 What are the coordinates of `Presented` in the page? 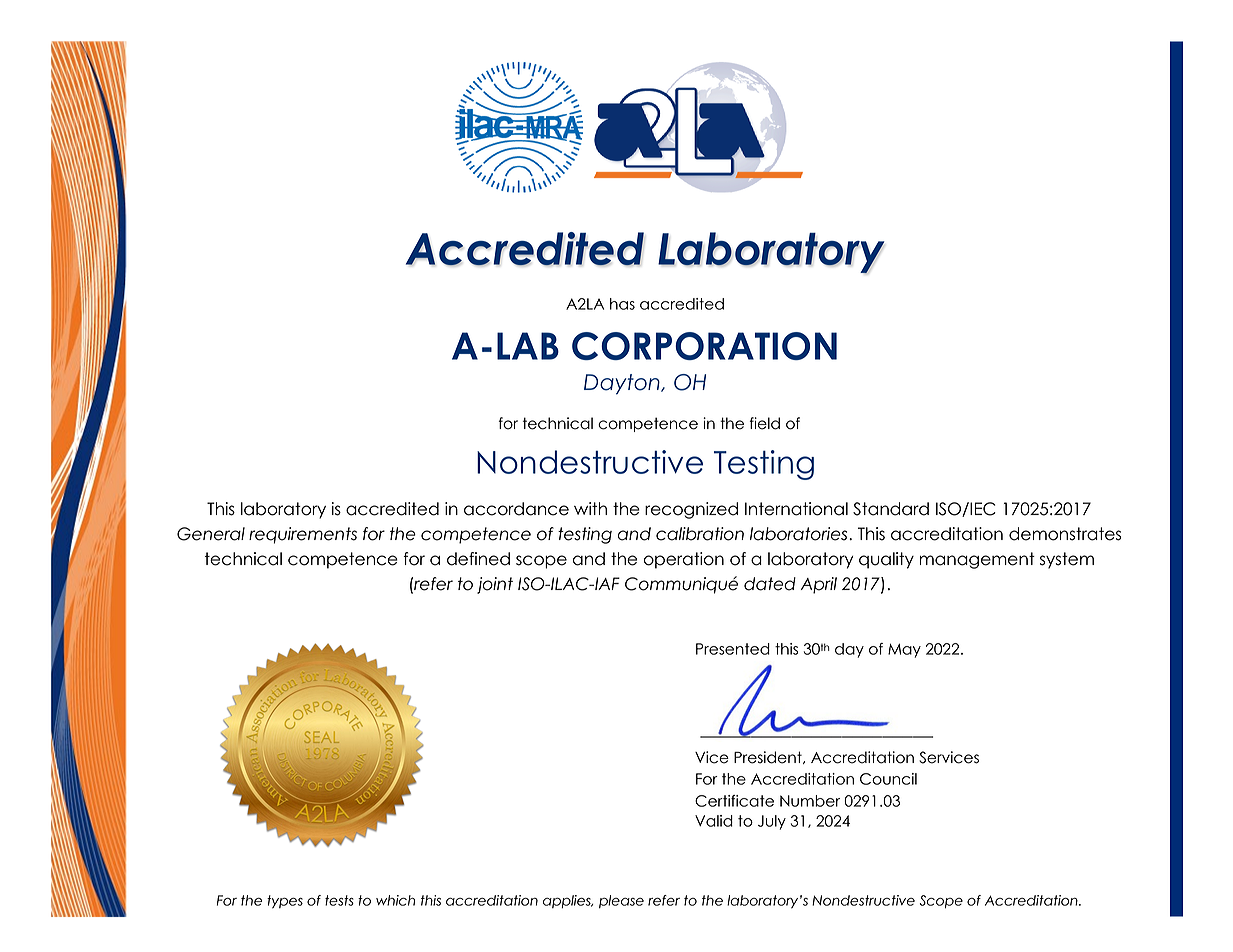 It's located at (733, 649).
